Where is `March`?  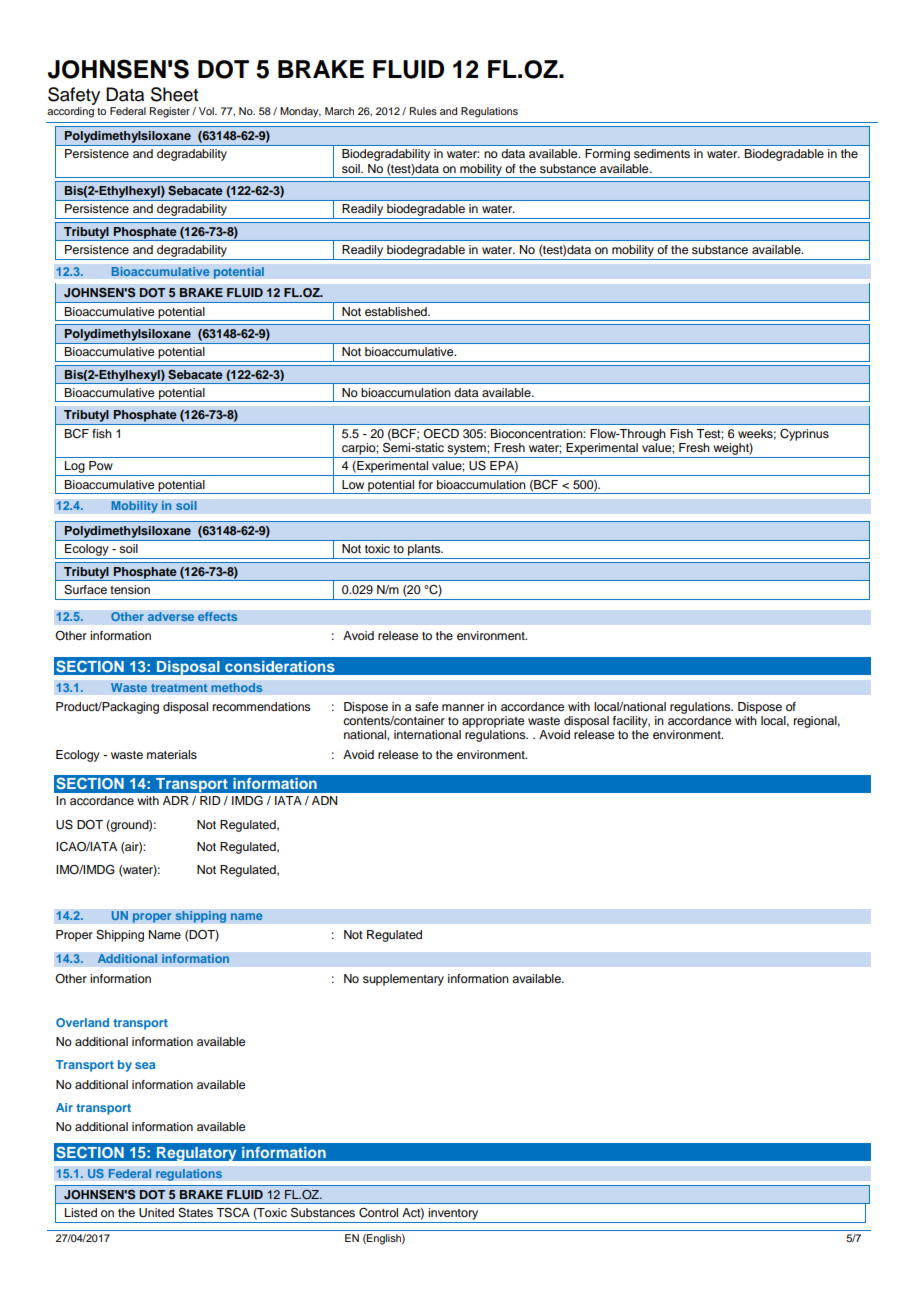 March is located at coordinates (339, 111).
